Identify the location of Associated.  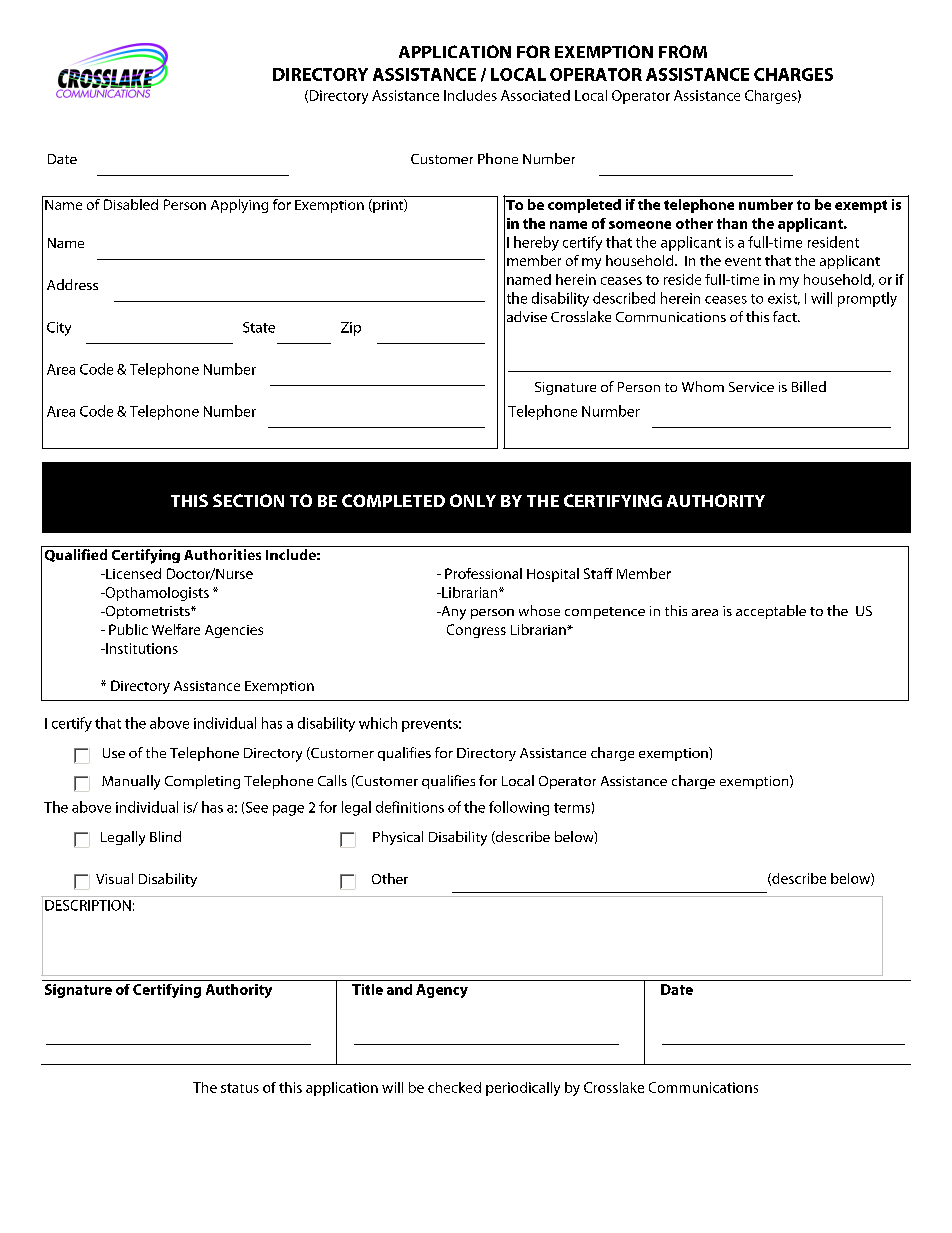
(535, 95).
